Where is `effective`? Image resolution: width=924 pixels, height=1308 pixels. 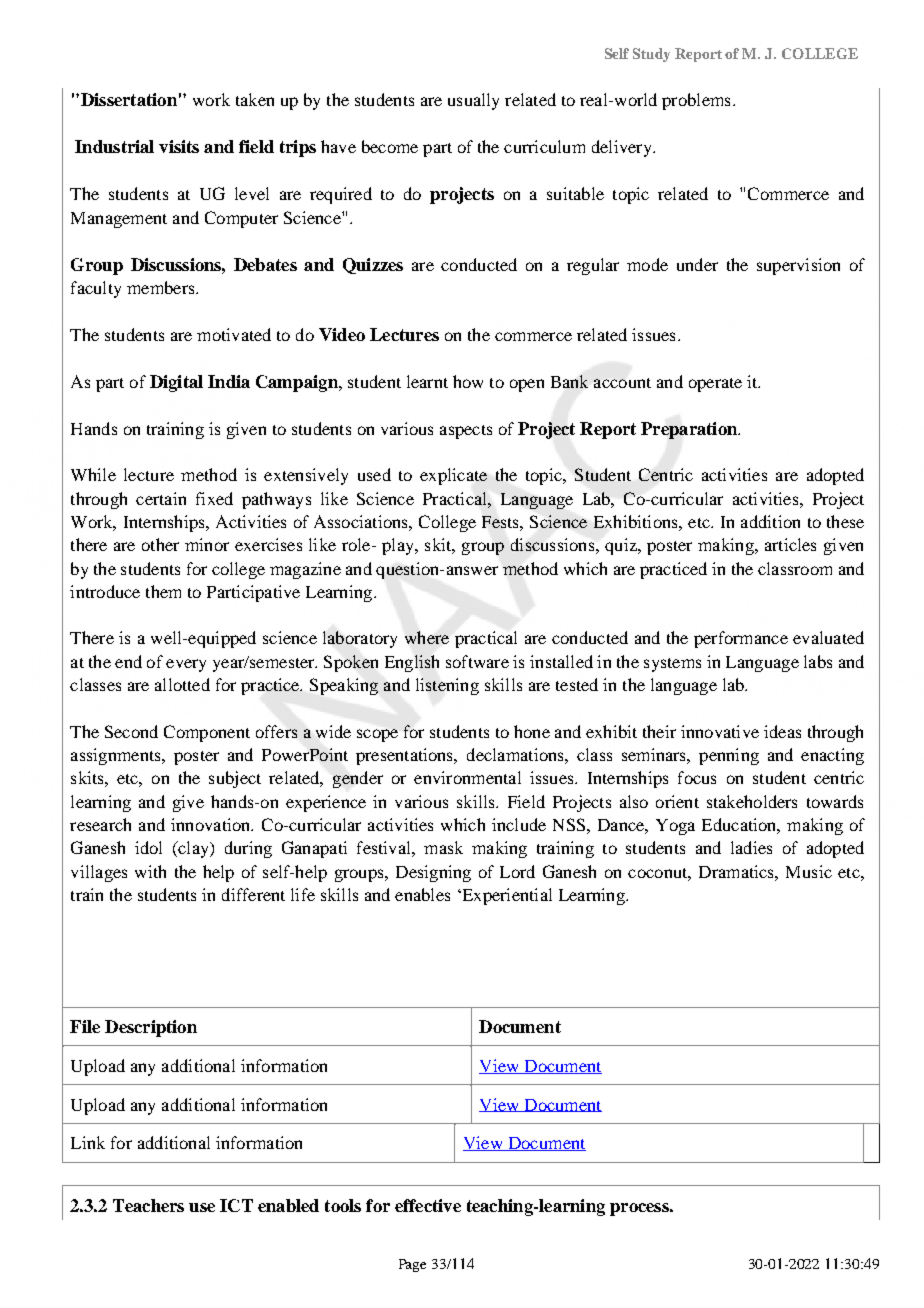 effective is located at coordinates (428, 1205).
